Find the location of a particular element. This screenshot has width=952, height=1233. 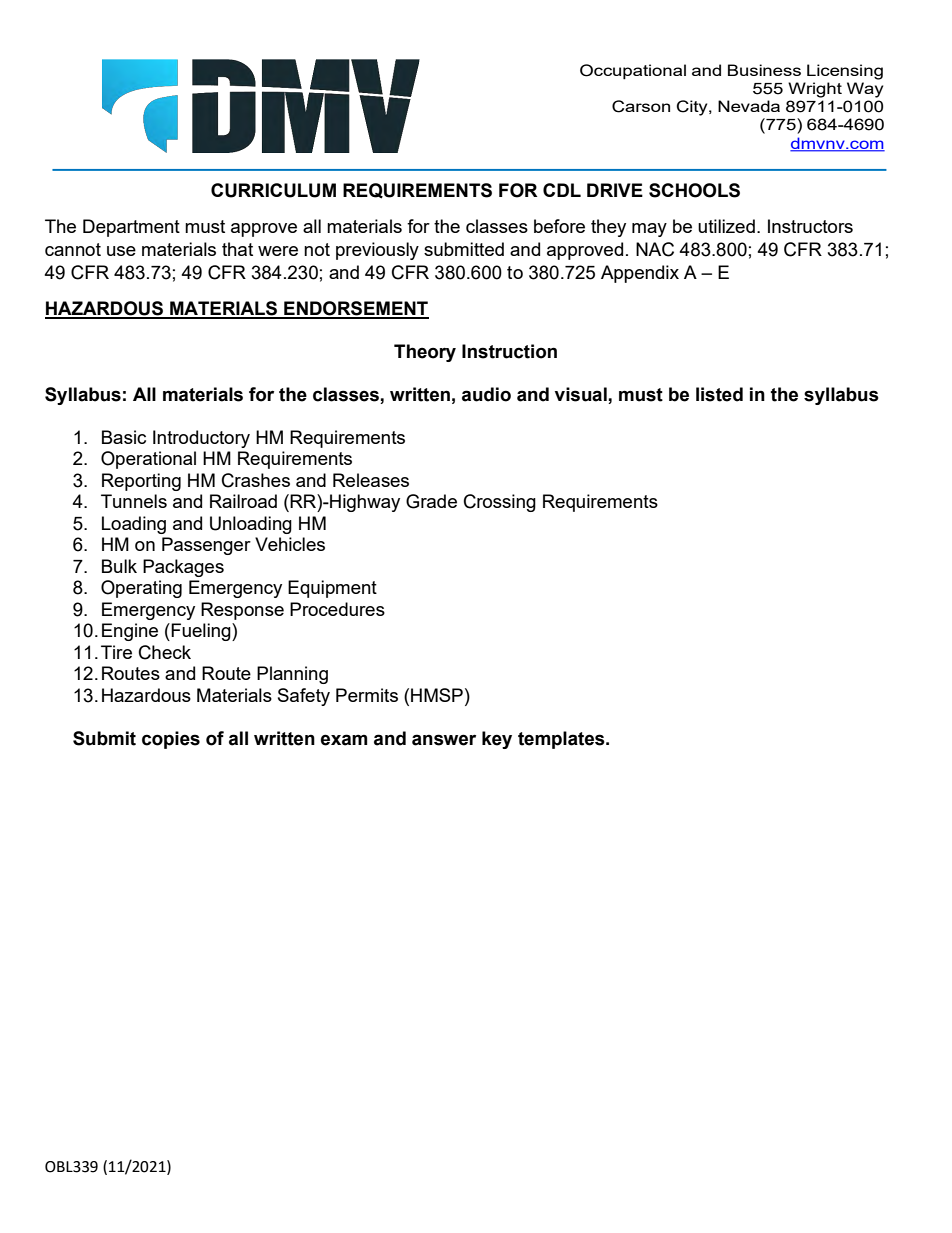

CURRICULUM is located at coordinates (273, 190).
